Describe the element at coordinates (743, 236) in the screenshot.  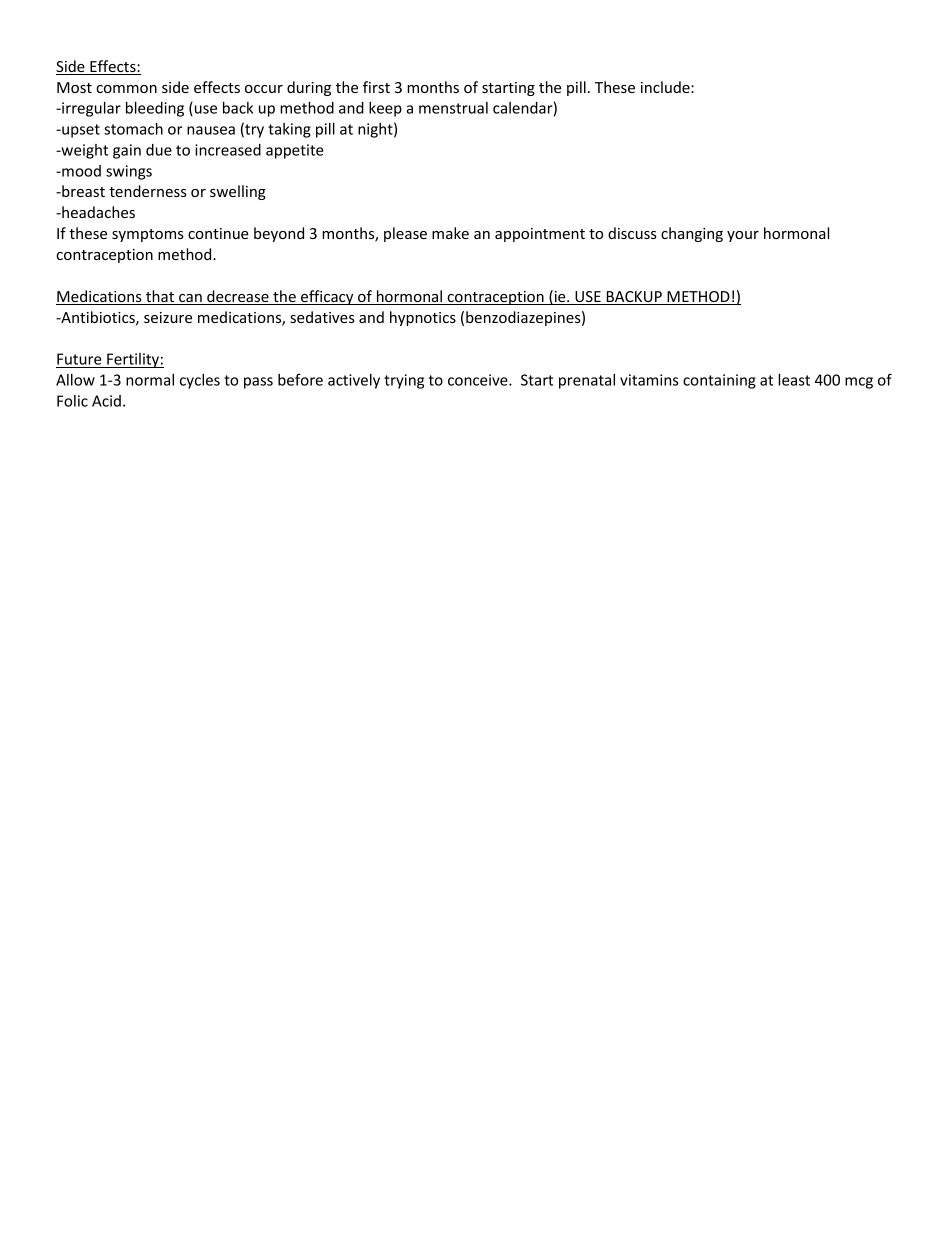
I see `your` at that location.
